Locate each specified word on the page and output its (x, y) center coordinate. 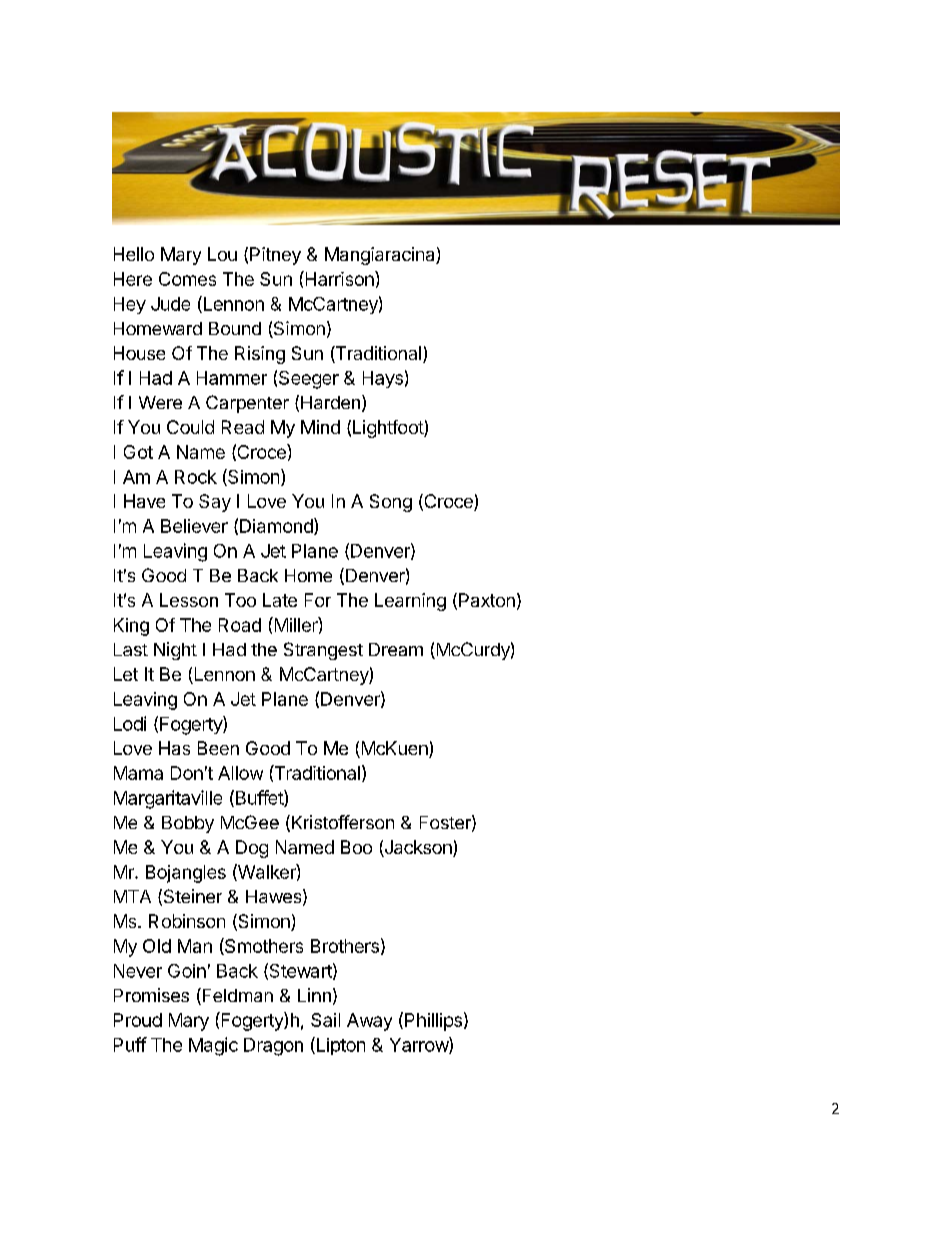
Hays (383, 379)
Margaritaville (168, 799)
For (318, 600)
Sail (325, 1020)
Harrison (339, 278)
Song (391, 503)
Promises (151, 995)
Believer (194, 526)
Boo (356, 847)
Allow (240, 773)
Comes (187, 279)
